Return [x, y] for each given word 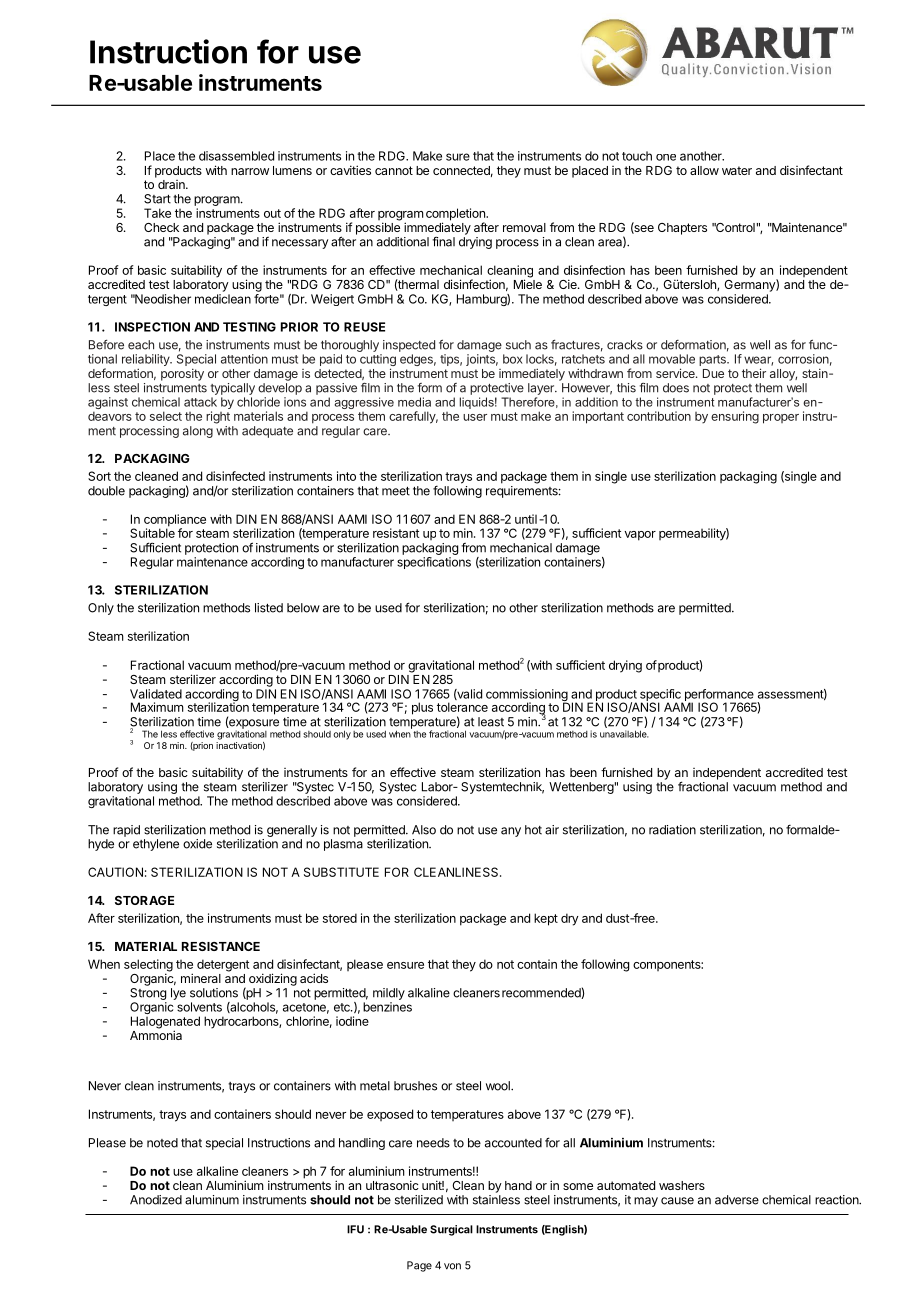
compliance [175, 521]
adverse [737, 1200]
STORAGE [144, 900]
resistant [396, 533]
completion [456, 215]
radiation [672, 830]
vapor [640, 536]
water [737, 170]
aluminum [212, 1200]
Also [424, 830]
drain [172, 184]
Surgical [451, 1230]
